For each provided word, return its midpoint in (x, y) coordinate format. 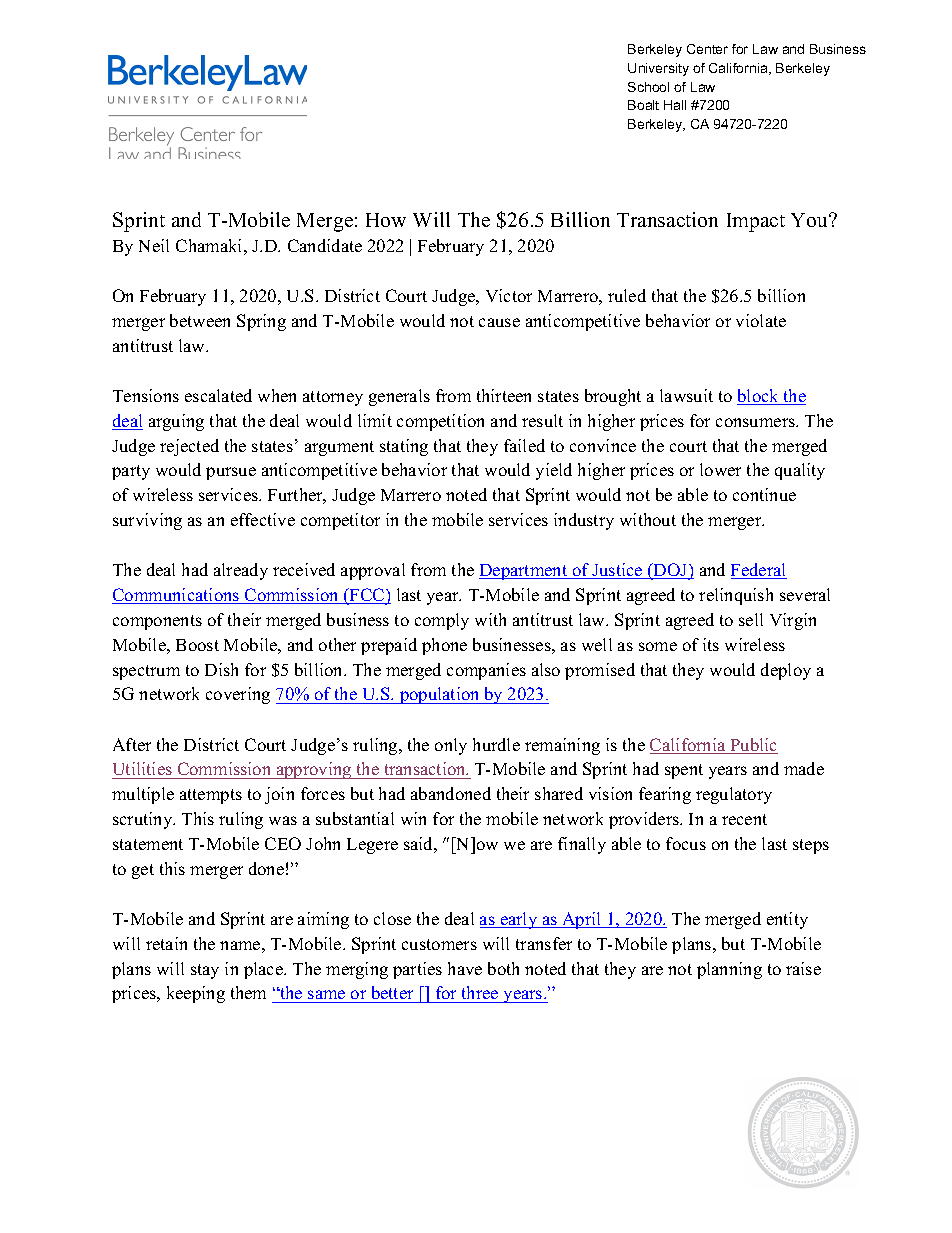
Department (524, 572)
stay (205, 971)
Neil (154, 245)
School (648, 87)
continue (764, 494)
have (465, 968)
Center (707, 49)
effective (263, 519)
